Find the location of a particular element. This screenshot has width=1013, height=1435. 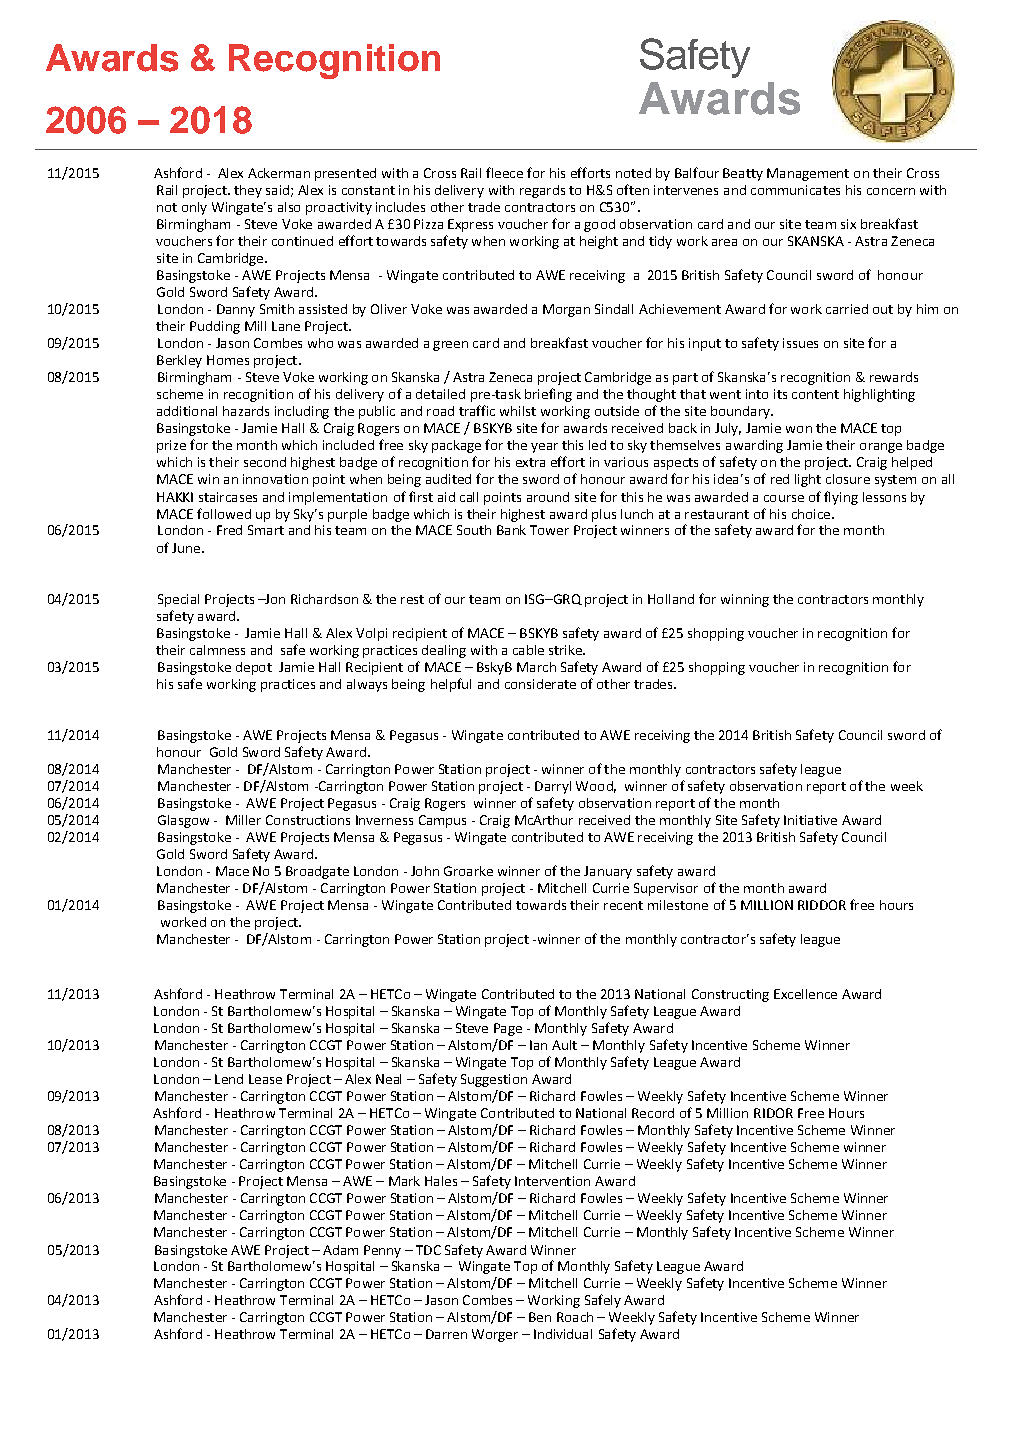

Adam is located at coordinates (340, 1250).
